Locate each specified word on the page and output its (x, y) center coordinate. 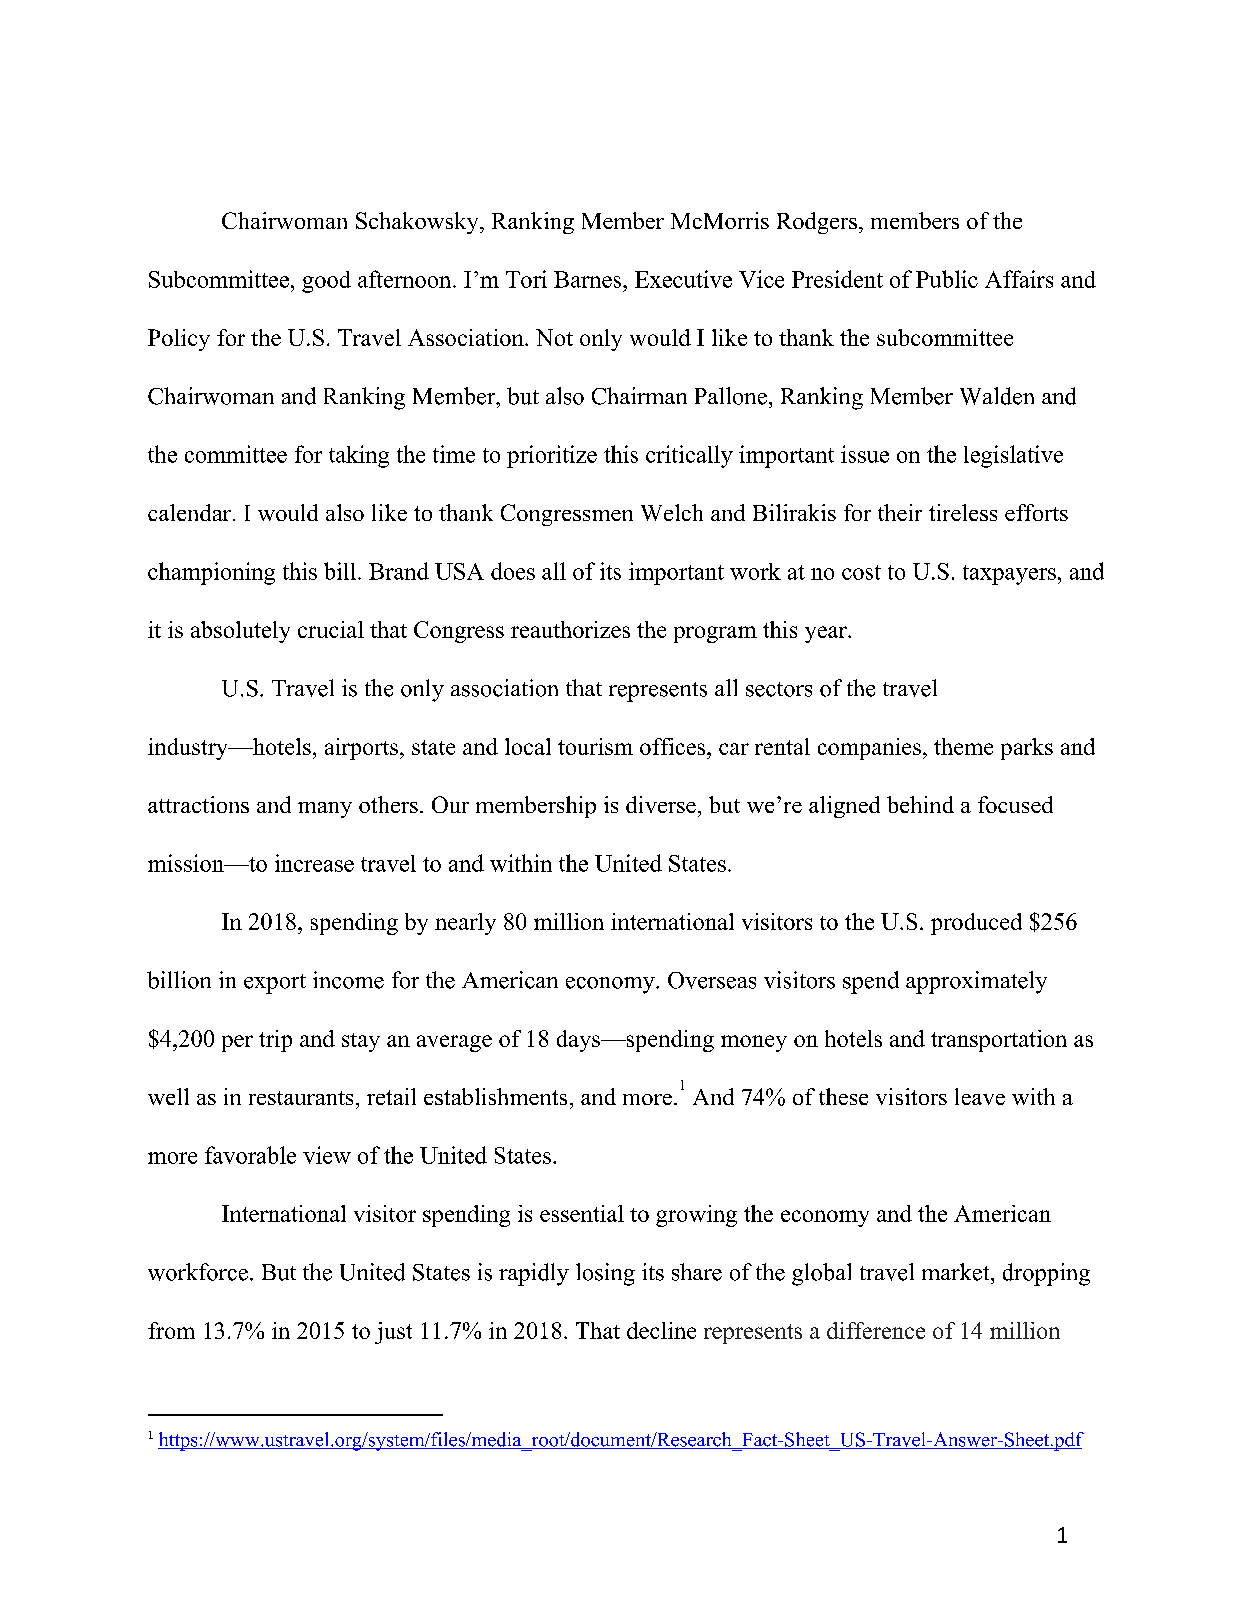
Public (947, 279)
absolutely (240, 632)
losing (605, 1274)
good (326, 282)
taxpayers (1009, 575)
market (955, 1272)
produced (976, 924)
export (275, 984)
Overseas (712, 980)
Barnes (587, 279)
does (513, 571)
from (171, 1330)
